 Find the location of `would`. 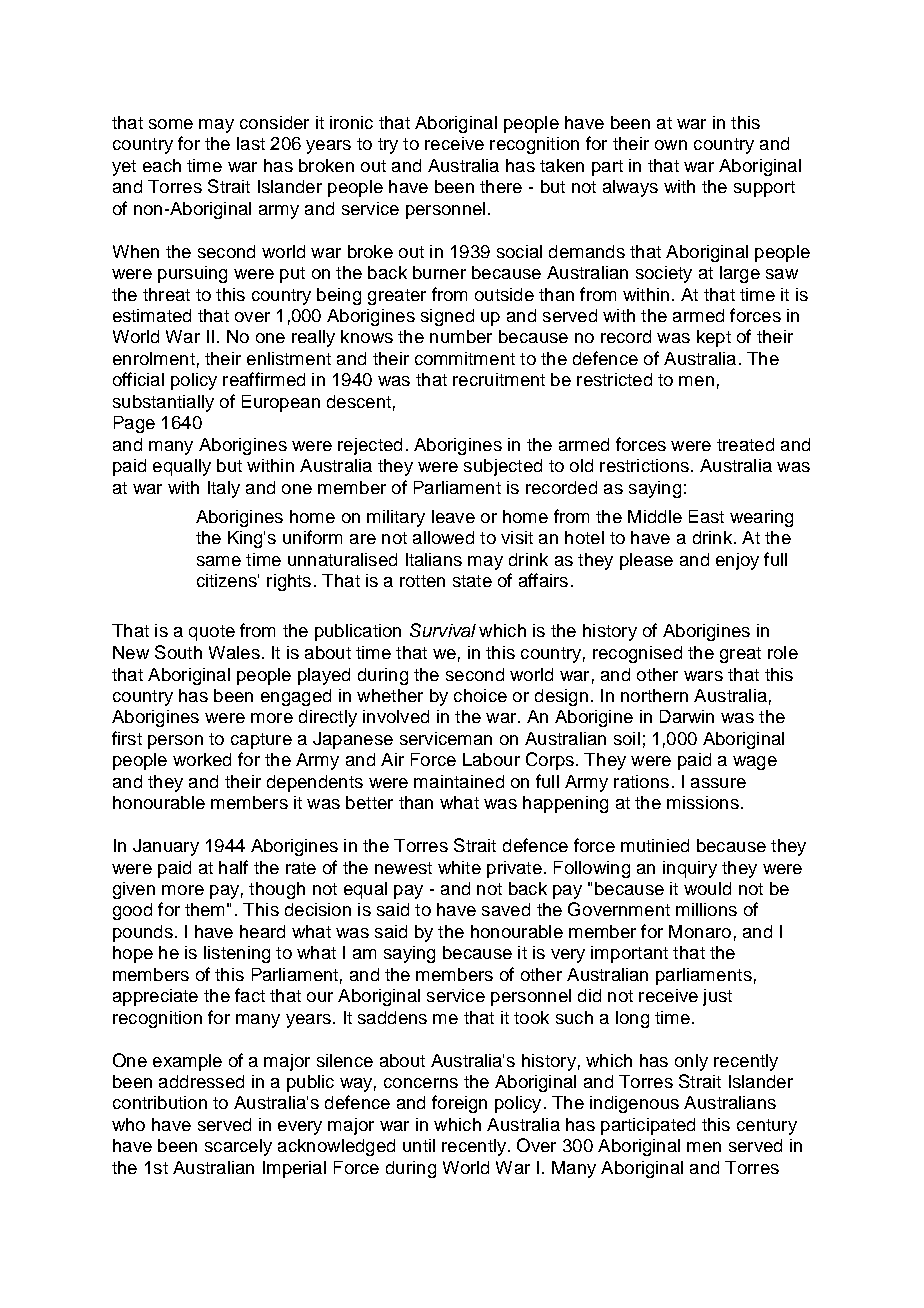

would is located at coordinates (707, 888).
